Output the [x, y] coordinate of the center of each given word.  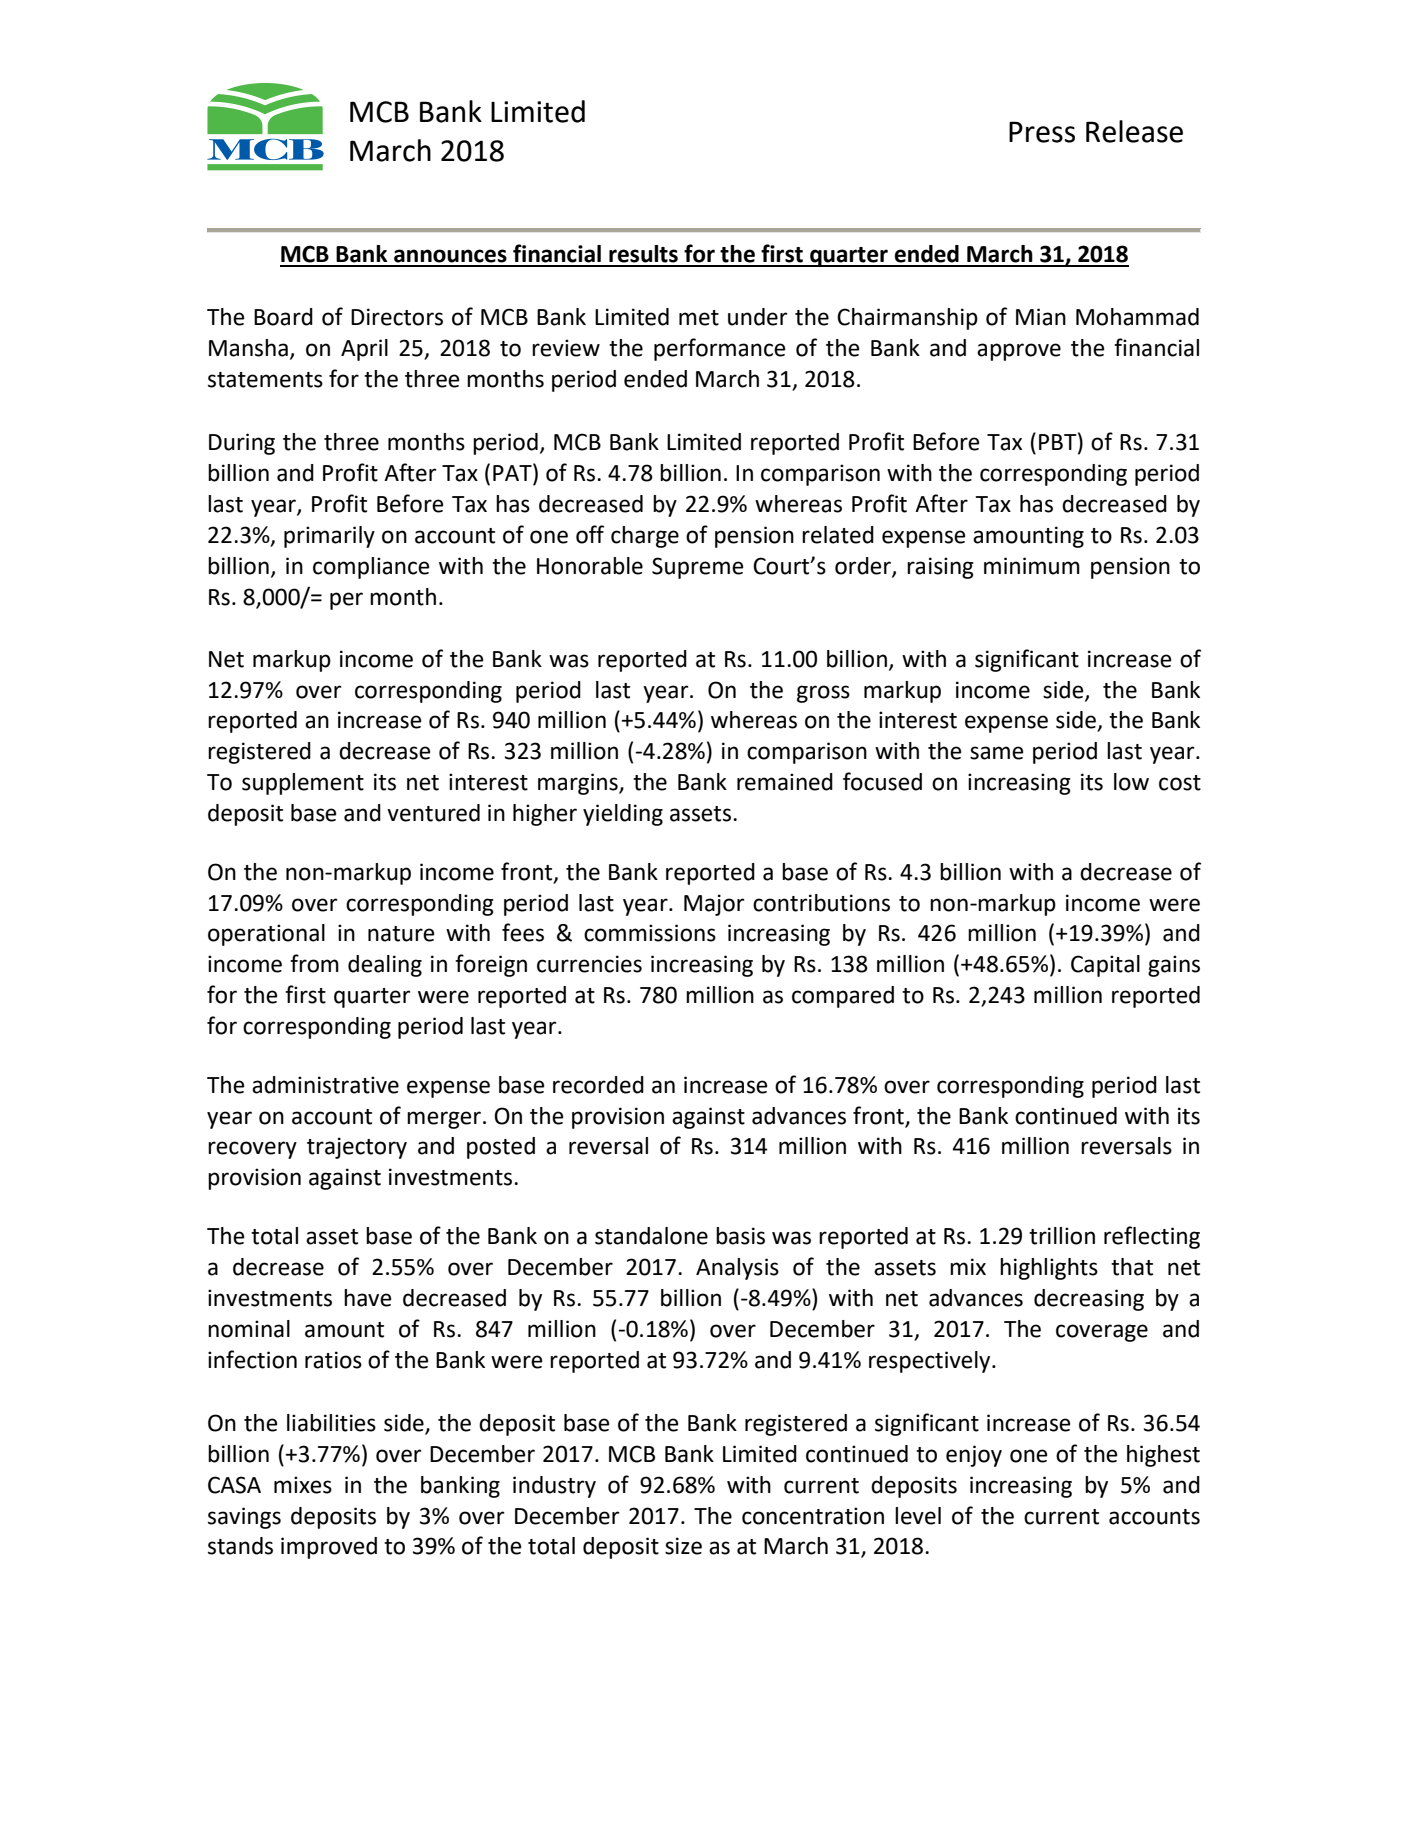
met [699, 318]
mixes [303, 1485]
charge [645, 537]
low [1131, 782]
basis [740, 1236]
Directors [397, 317]
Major [714, 905]
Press [1042, 132]
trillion [1062, 1236]
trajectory [357, 1148]
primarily [329, 537]
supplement [303, 784]
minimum [1032, 566]
